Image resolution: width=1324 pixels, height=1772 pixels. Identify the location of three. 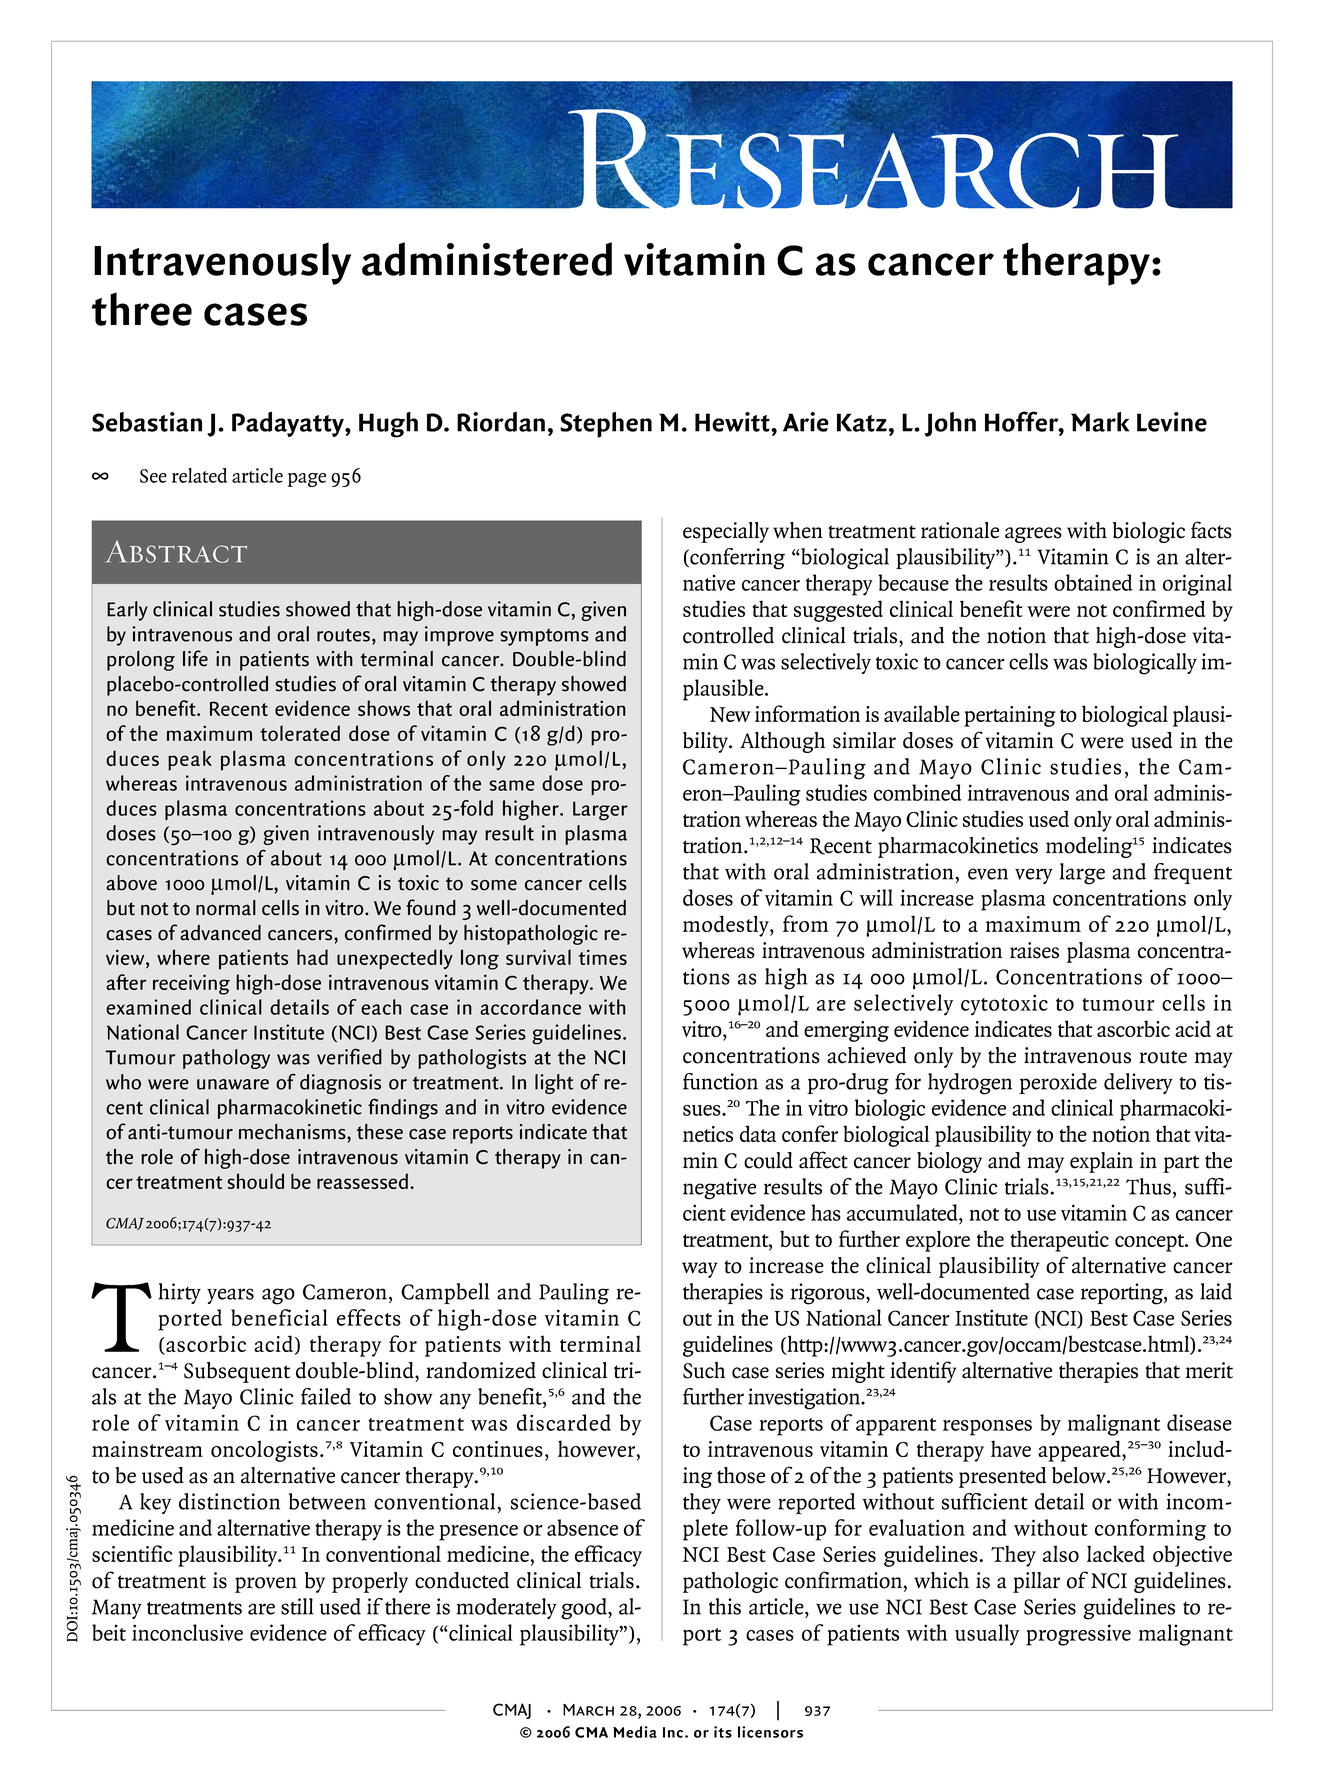
(142, 309).
